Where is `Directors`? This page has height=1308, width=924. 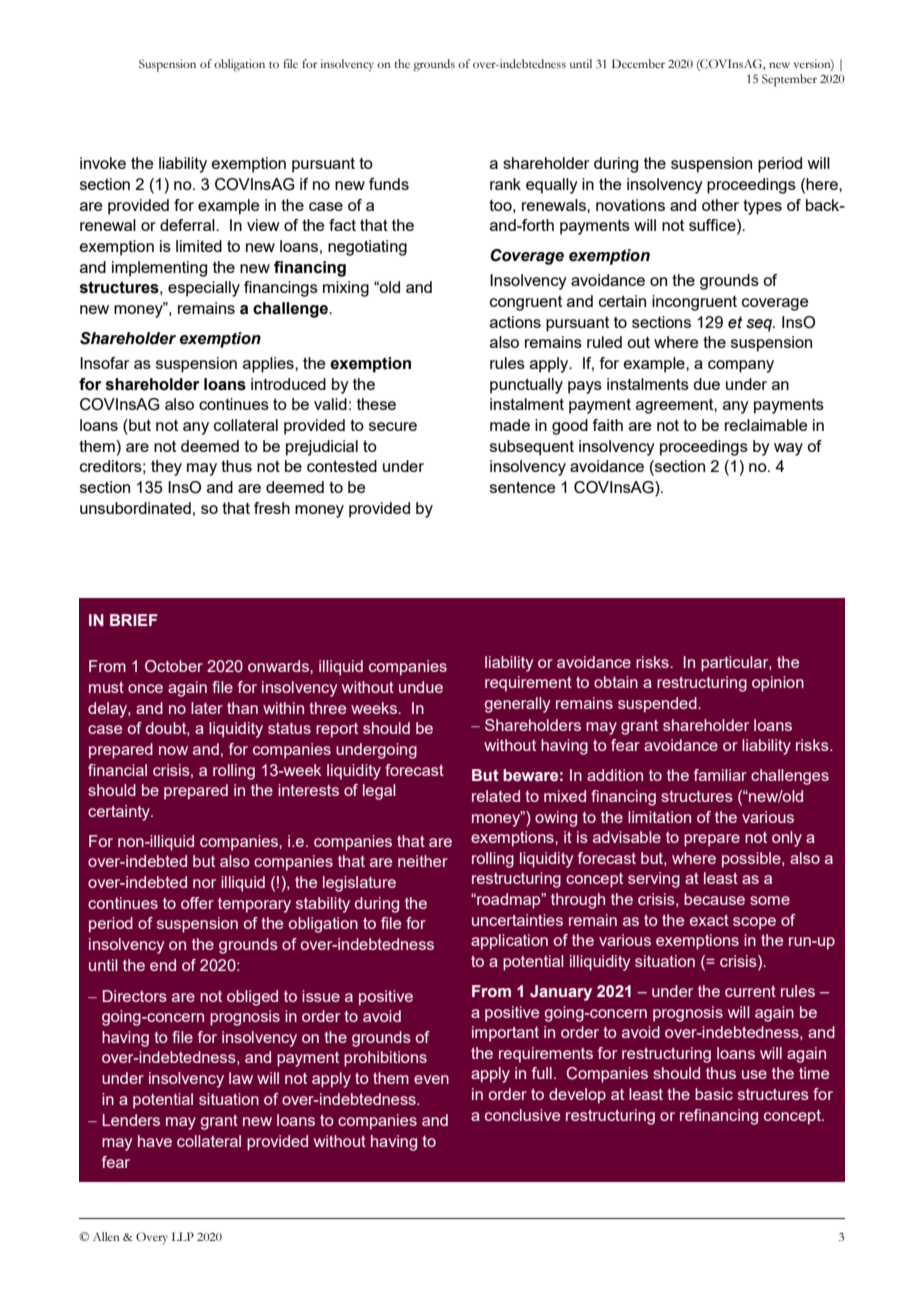
Directors is located at coordinates (135, 996).
